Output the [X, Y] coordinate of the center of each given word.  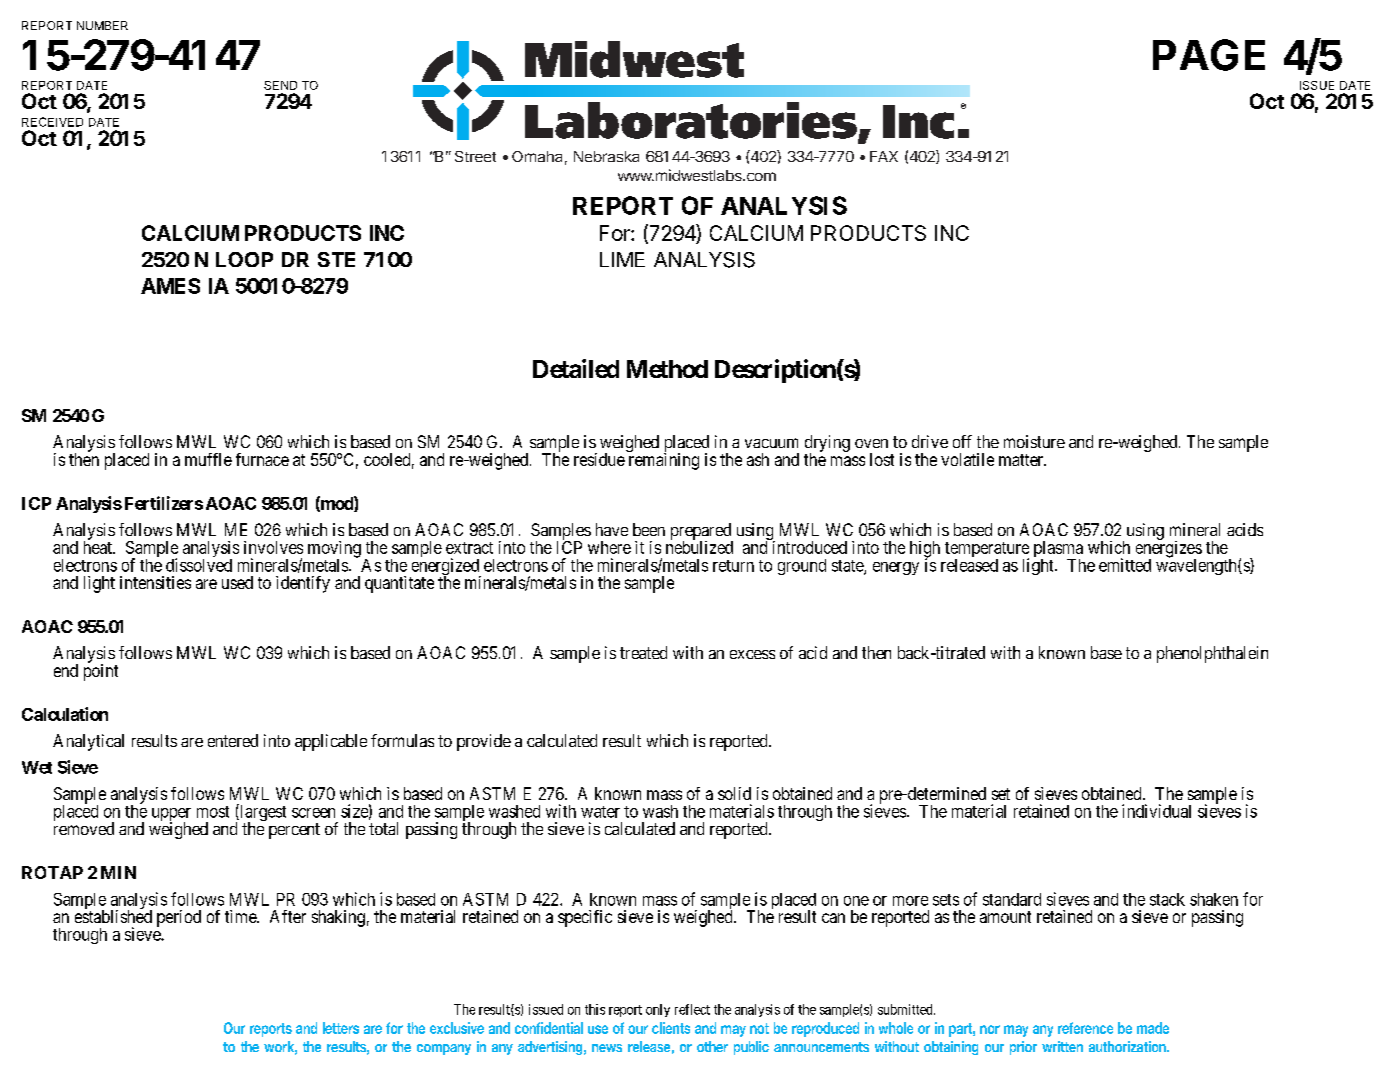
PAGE [1209, 55]
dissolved [199, 565]
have [612, 529]
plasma [1058, 550]
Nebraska [606, 156]
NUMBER [102, 25]
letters [341, 1028]
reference [1085, 1028]
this [595, 1009]
